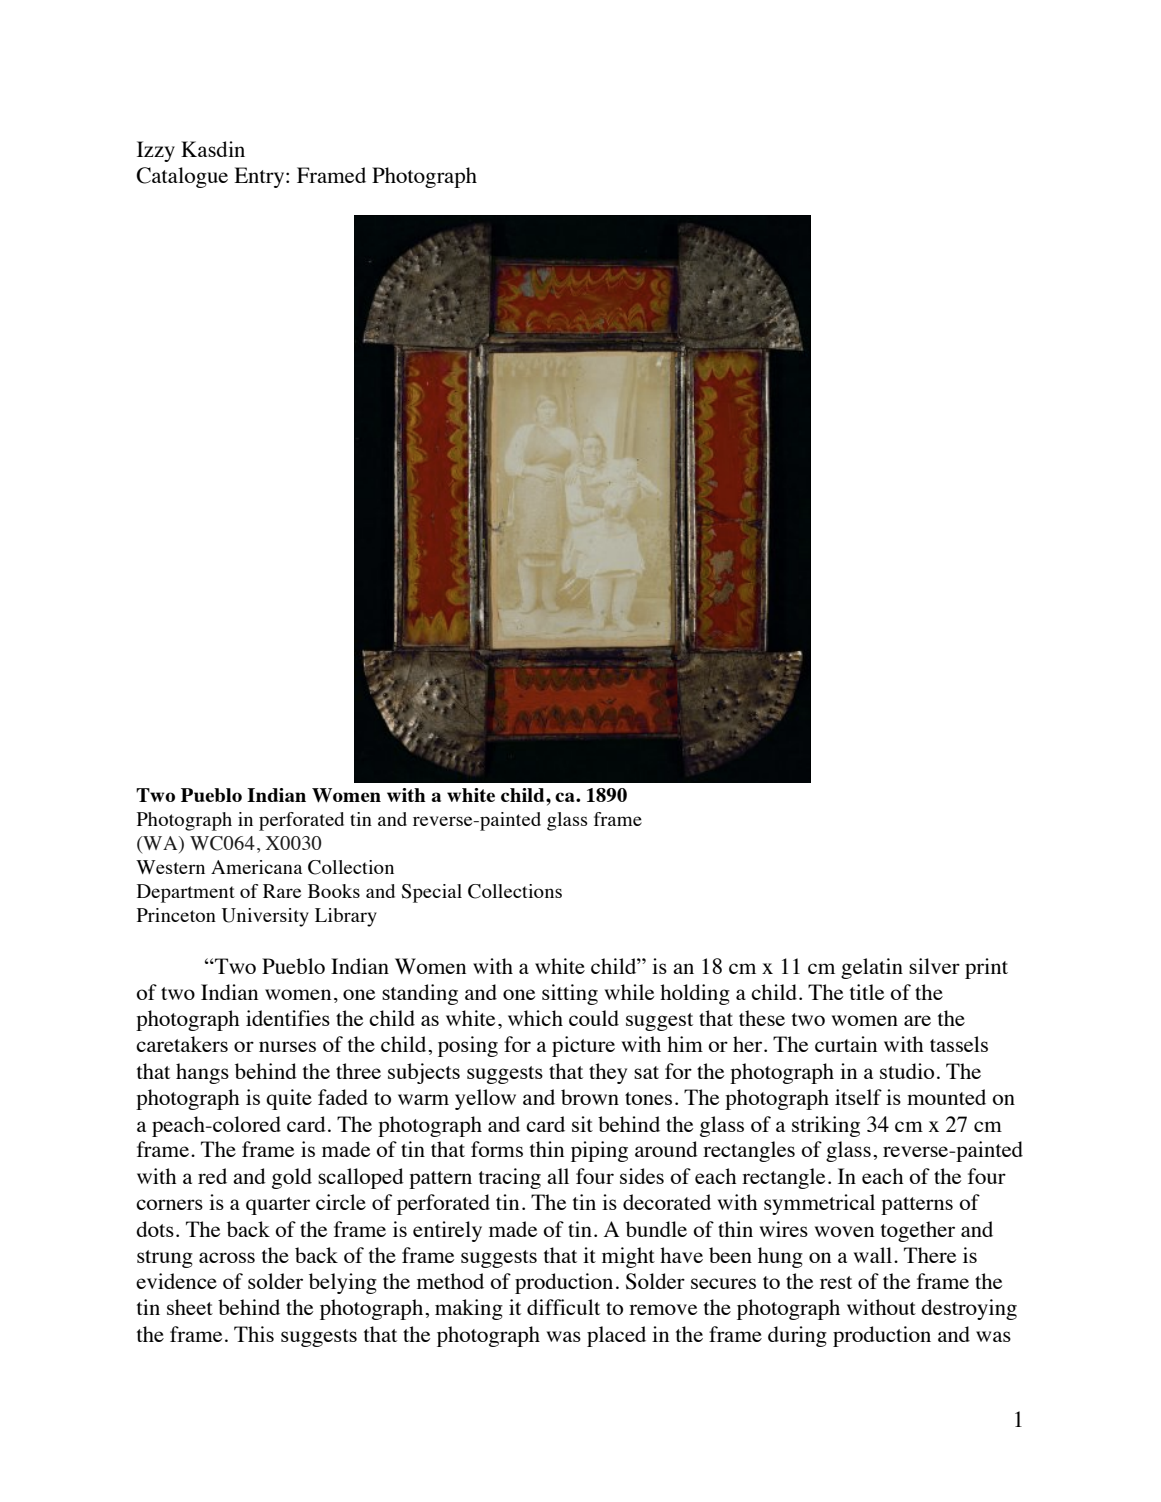  What do you see at coordinates (867, 992) in the image?
I see `title` at bounding box center [867, 992].
